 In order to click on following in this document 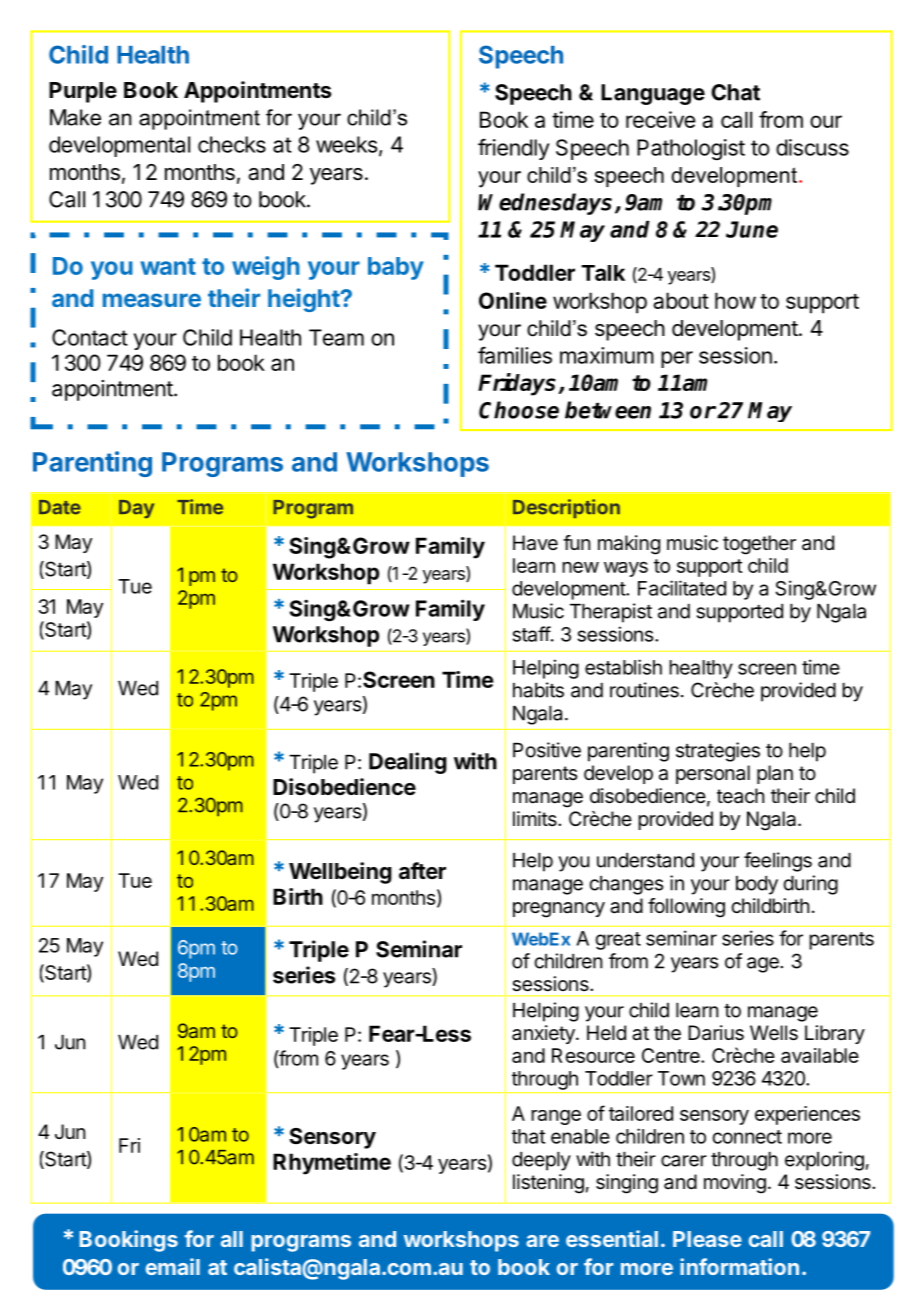, I will do `click(686, 908)`.
